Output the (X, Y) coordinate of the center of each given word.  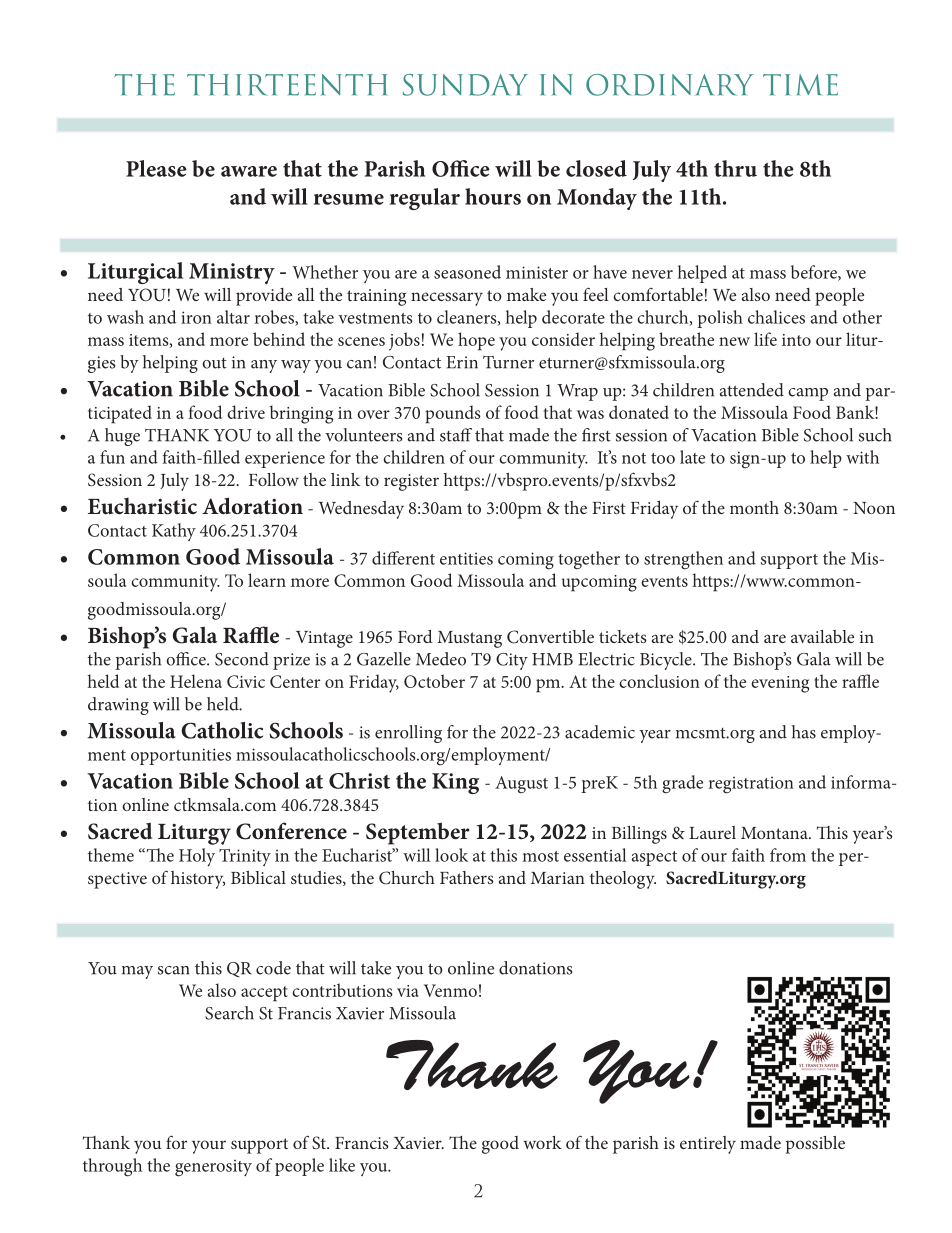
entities (466, 558)
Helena (196, 681)
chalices (776, 317)
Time (800, 85)
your (209, 1147)
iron (196, 317)
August (521, 784)
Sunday (465, 85)
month (754, 507)
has (804, 732)
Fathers (467, 877)
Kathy (174, 532)
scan (174, 970)
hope (476, 341)
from (788, 855)
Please (156, 168)
